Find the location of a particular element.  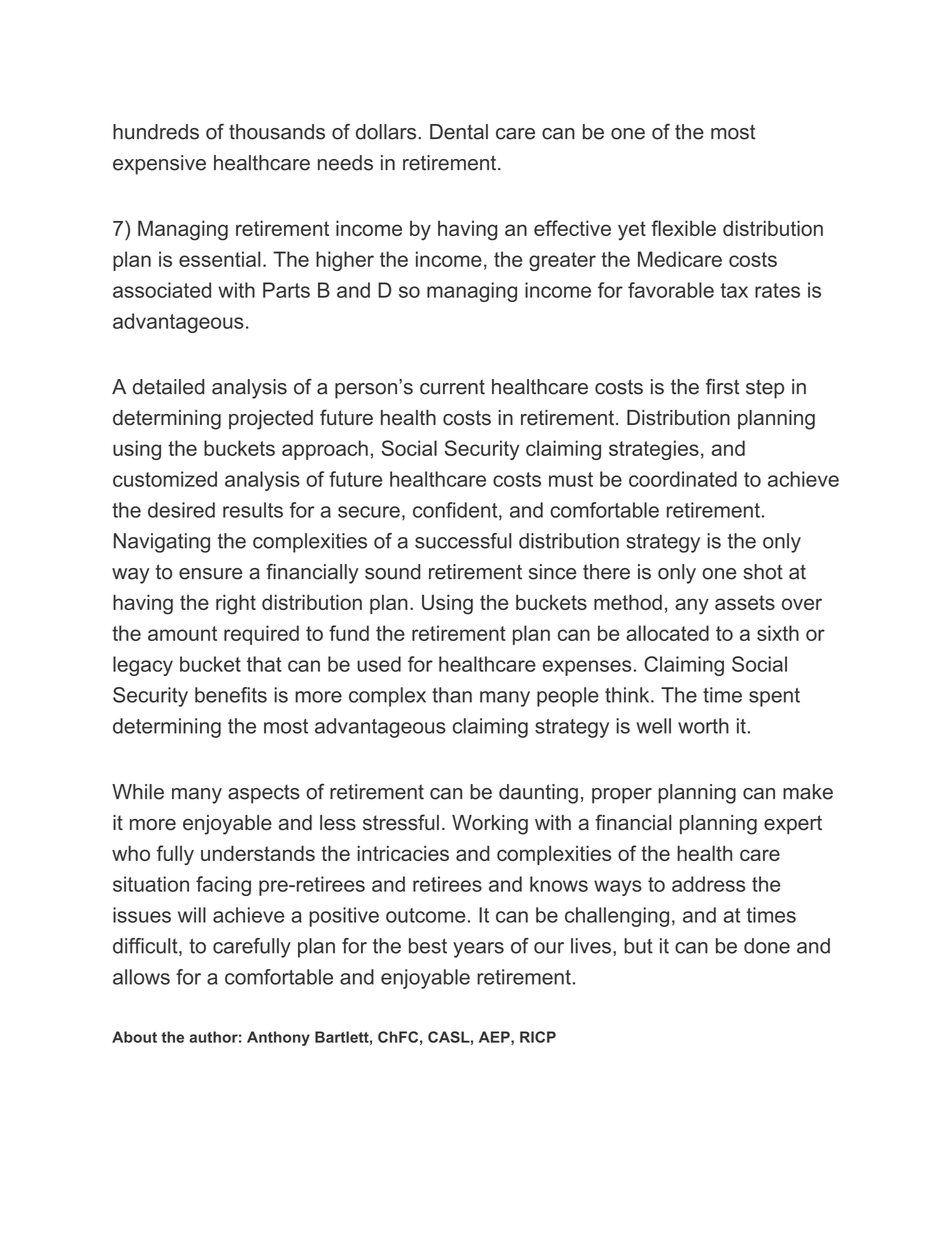

assets is located at coordinates (745, 602).
